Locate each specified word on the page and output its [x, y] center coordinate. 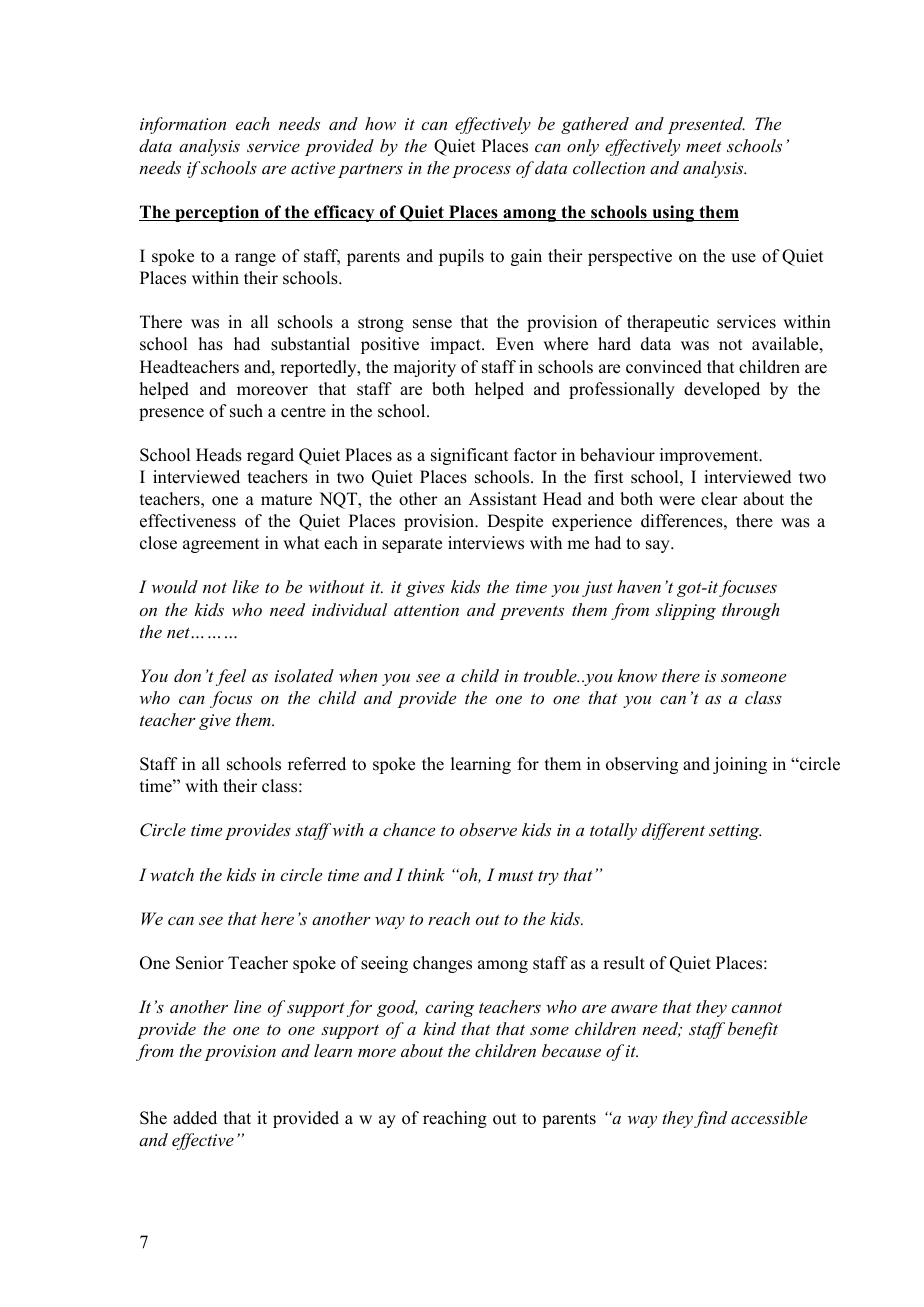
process [481, 172]
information [183, 125]
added [195, 1118]
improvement [710, 456]
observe [488, 829]
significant [469, 456]
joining [740, 765]
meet [704, 146]
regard [270, 456]
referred [317, 764]
